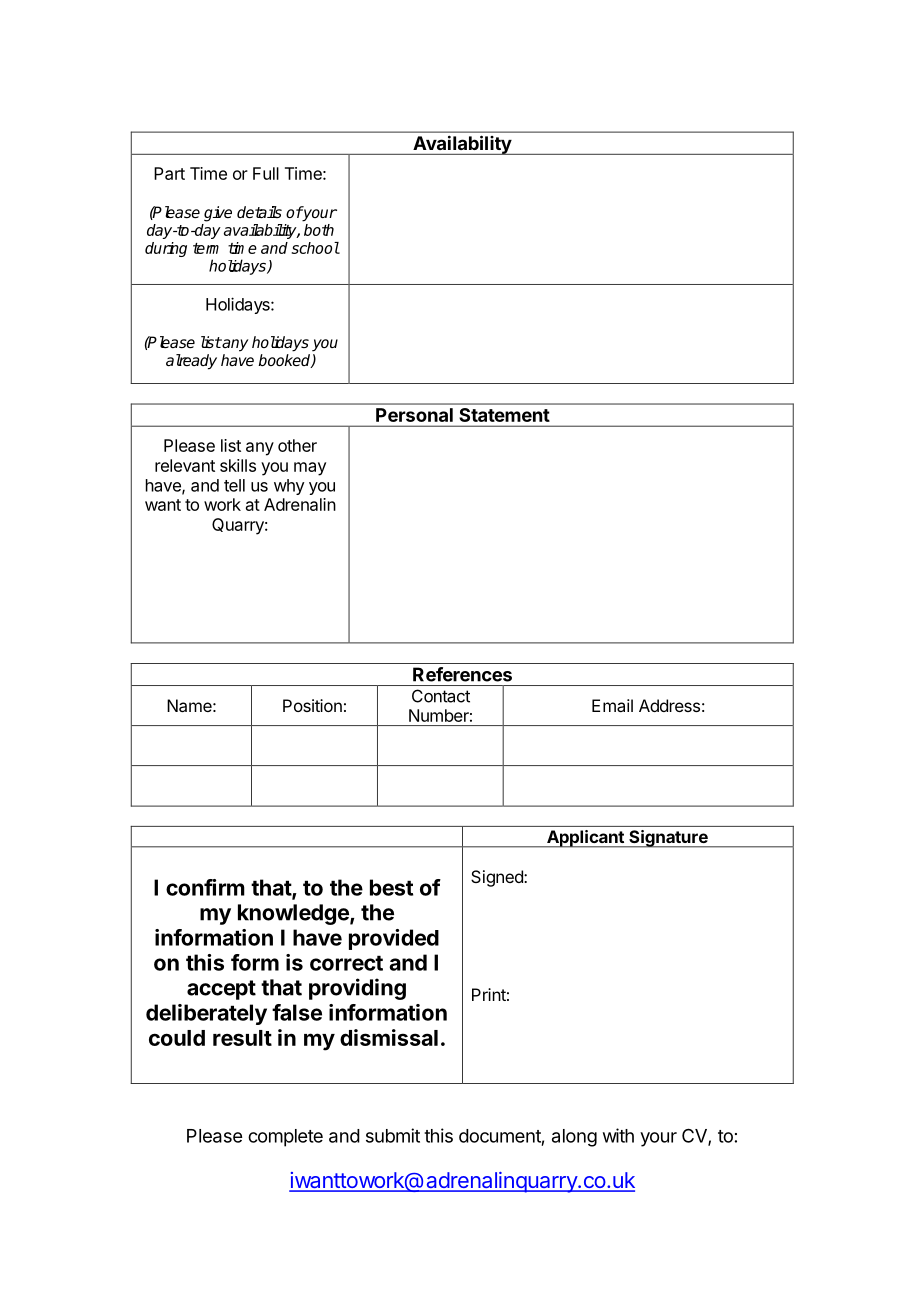  Describe the element at coordinates (312, 705) in the document. I see `Position` at that location.
